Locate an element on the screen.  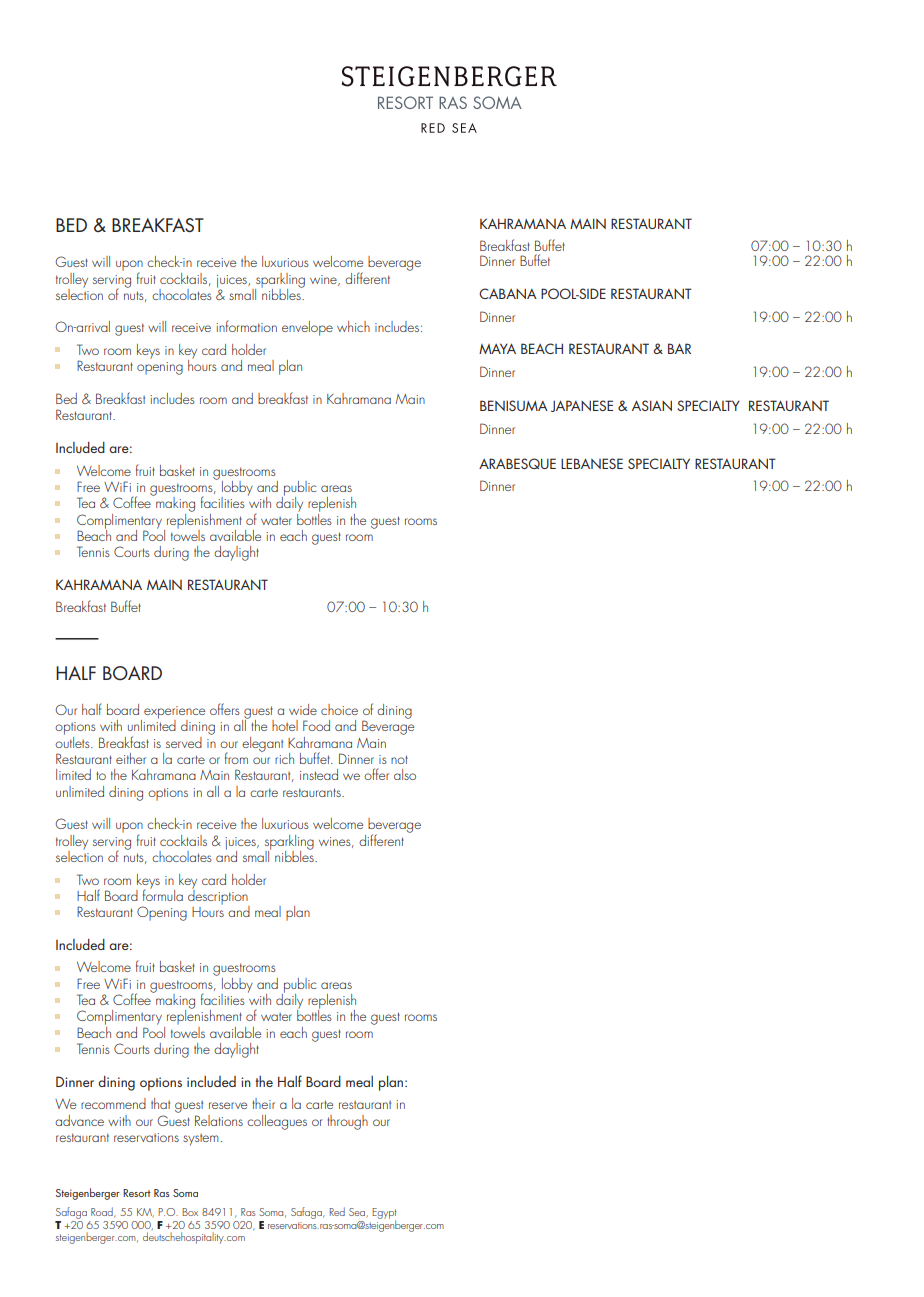
LEBANESE is located at coordinates (592, 463).
